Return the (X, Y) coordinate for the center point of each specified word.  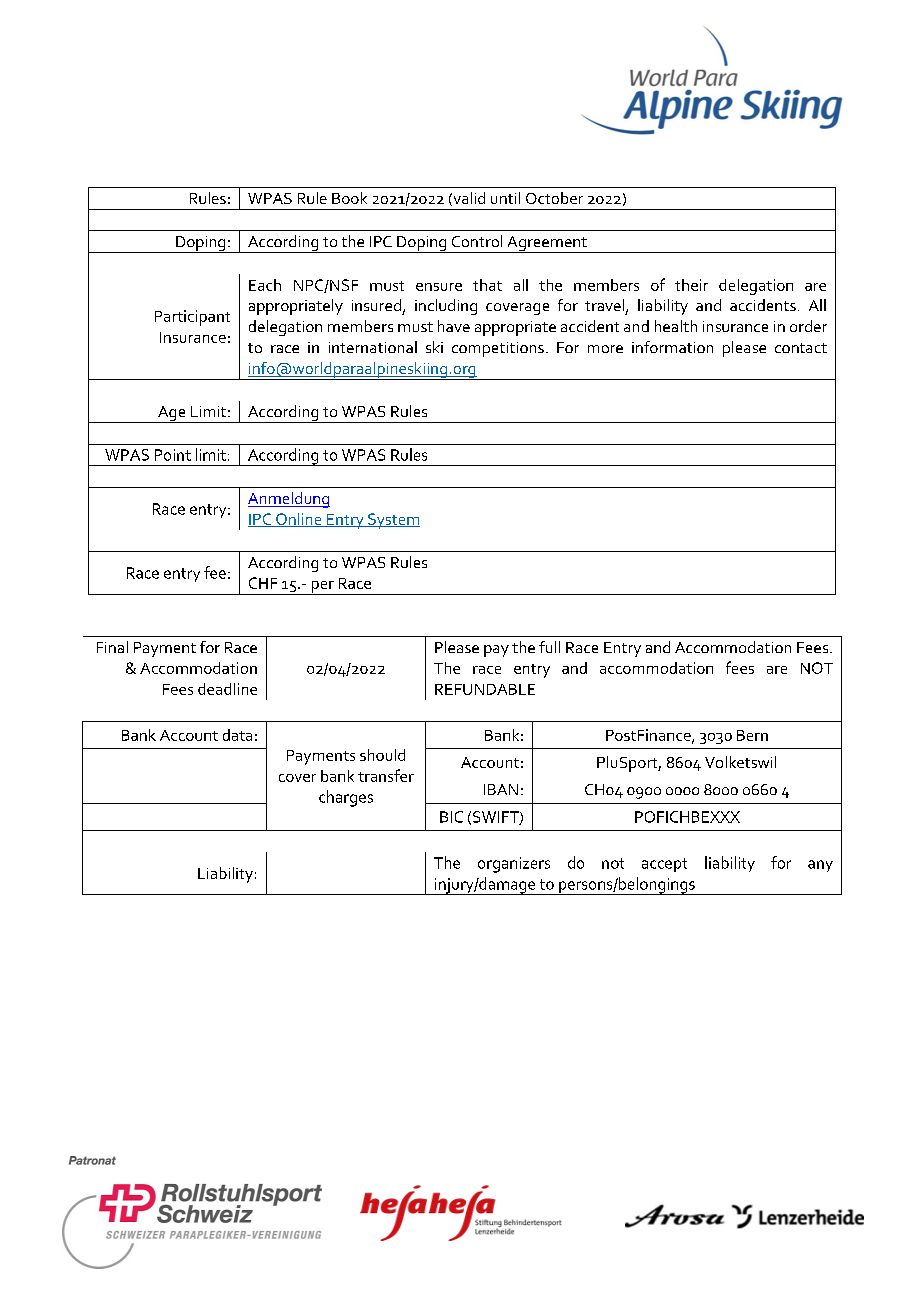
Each (265, 285)
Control (477, 241)
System (393, 521)
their (691, 285)
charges (346, 798)
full (549, 647)
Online (299, 520)
